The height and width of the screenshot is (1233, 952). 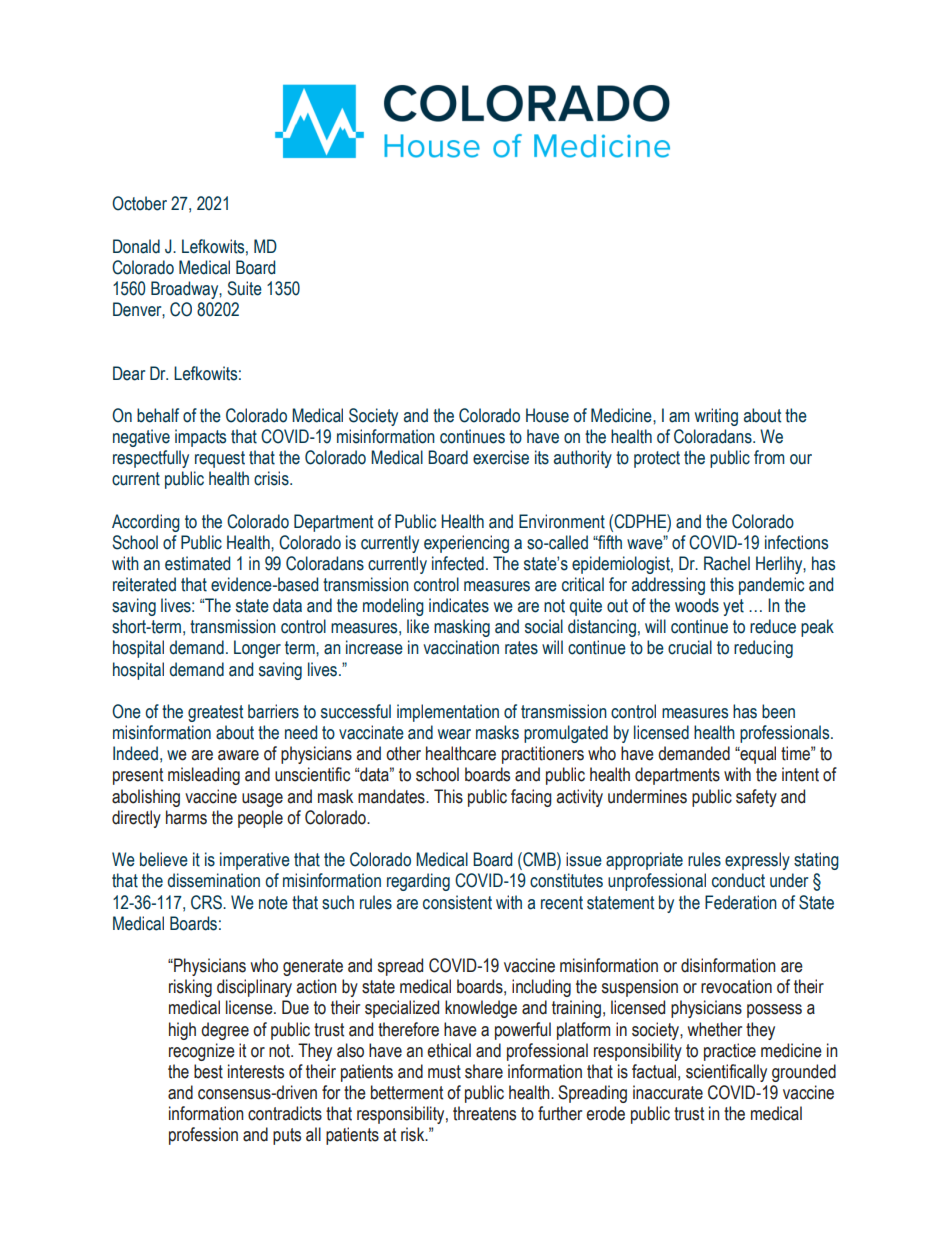 I want to click on consistent, so click(x=457, y=902).
